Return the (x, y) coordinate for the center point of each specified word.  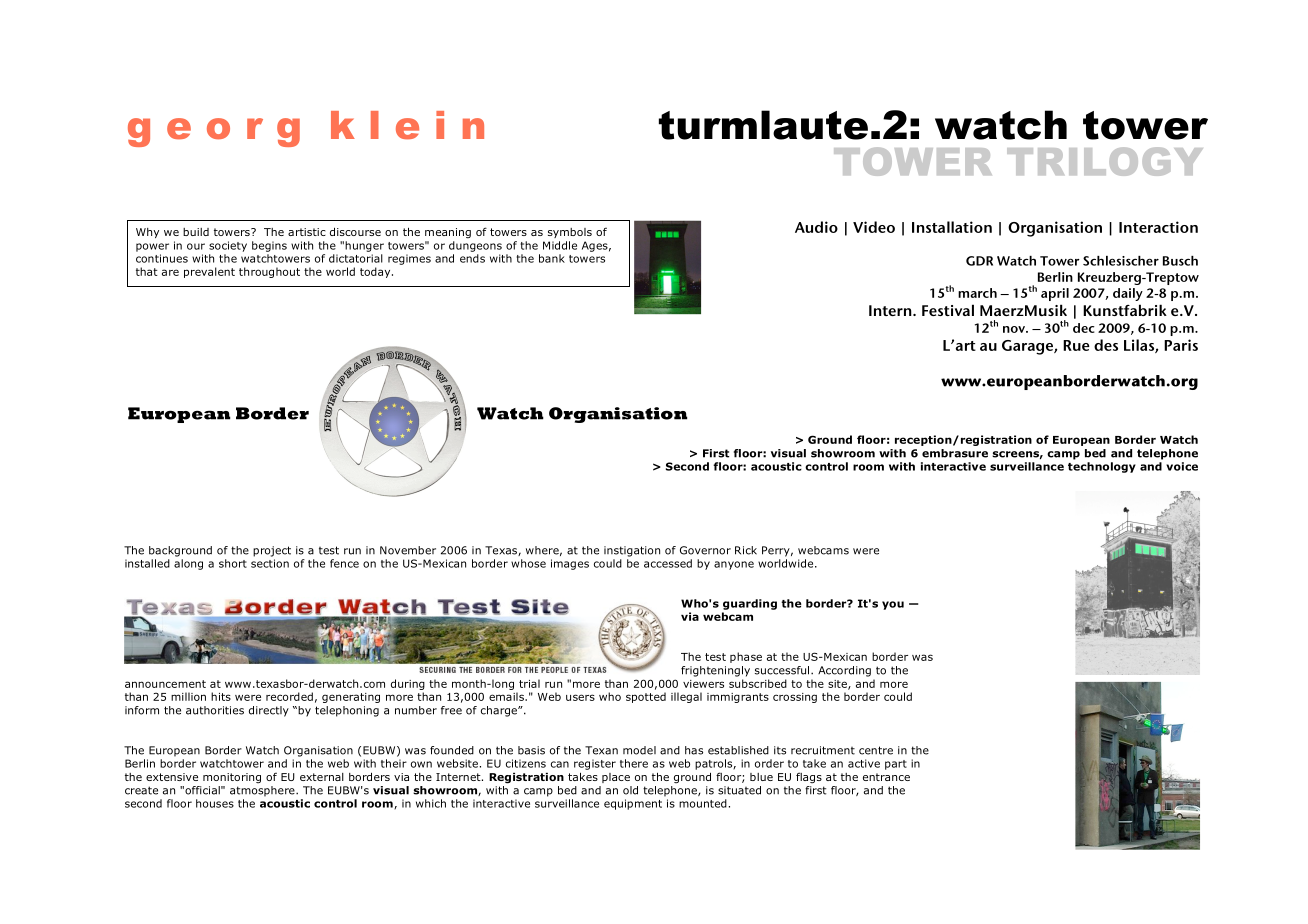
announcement (165, 684)
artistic (307, 232)
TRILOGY (1105, 161)
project (272, 551)
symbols (570, 233)
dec (1084, 328)
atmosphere (263, 791)
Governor (705, 550)
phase (746, 657)
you (893, 605)
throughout (269, 272)
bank (552, 258)
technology (1102, 467)
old (630, 790)
